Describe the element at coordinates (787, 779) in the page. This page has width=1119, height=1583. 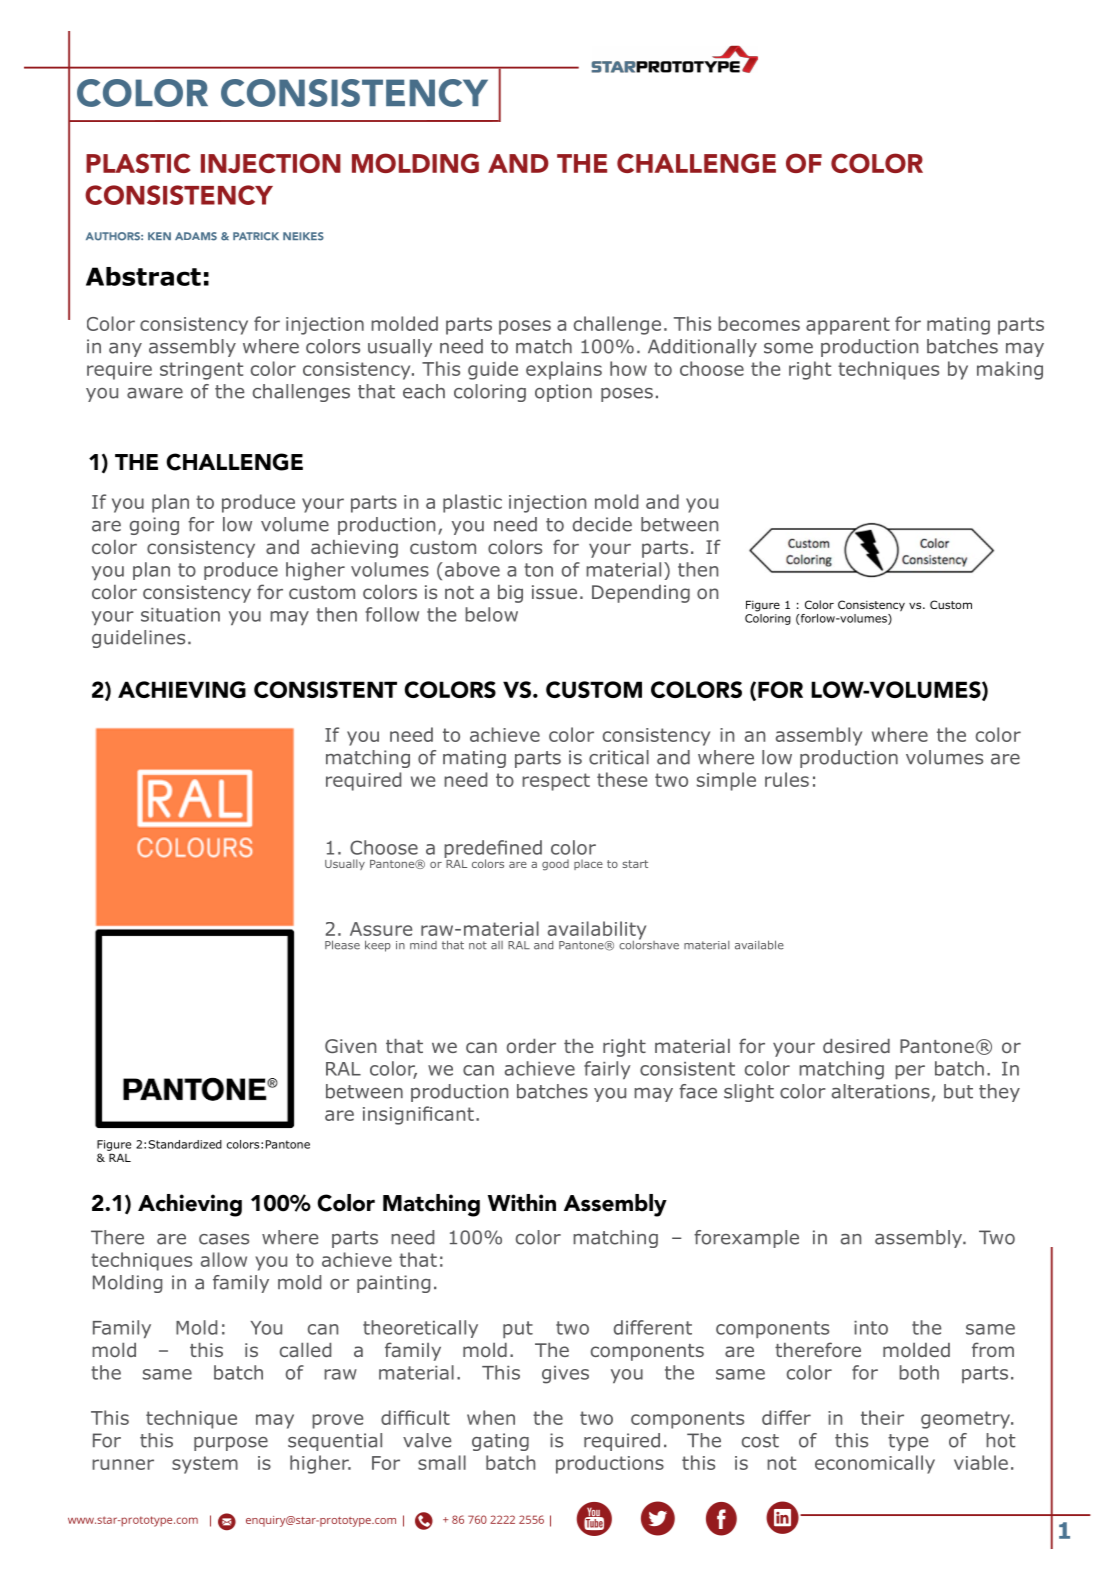
I see `rules` at that location.
